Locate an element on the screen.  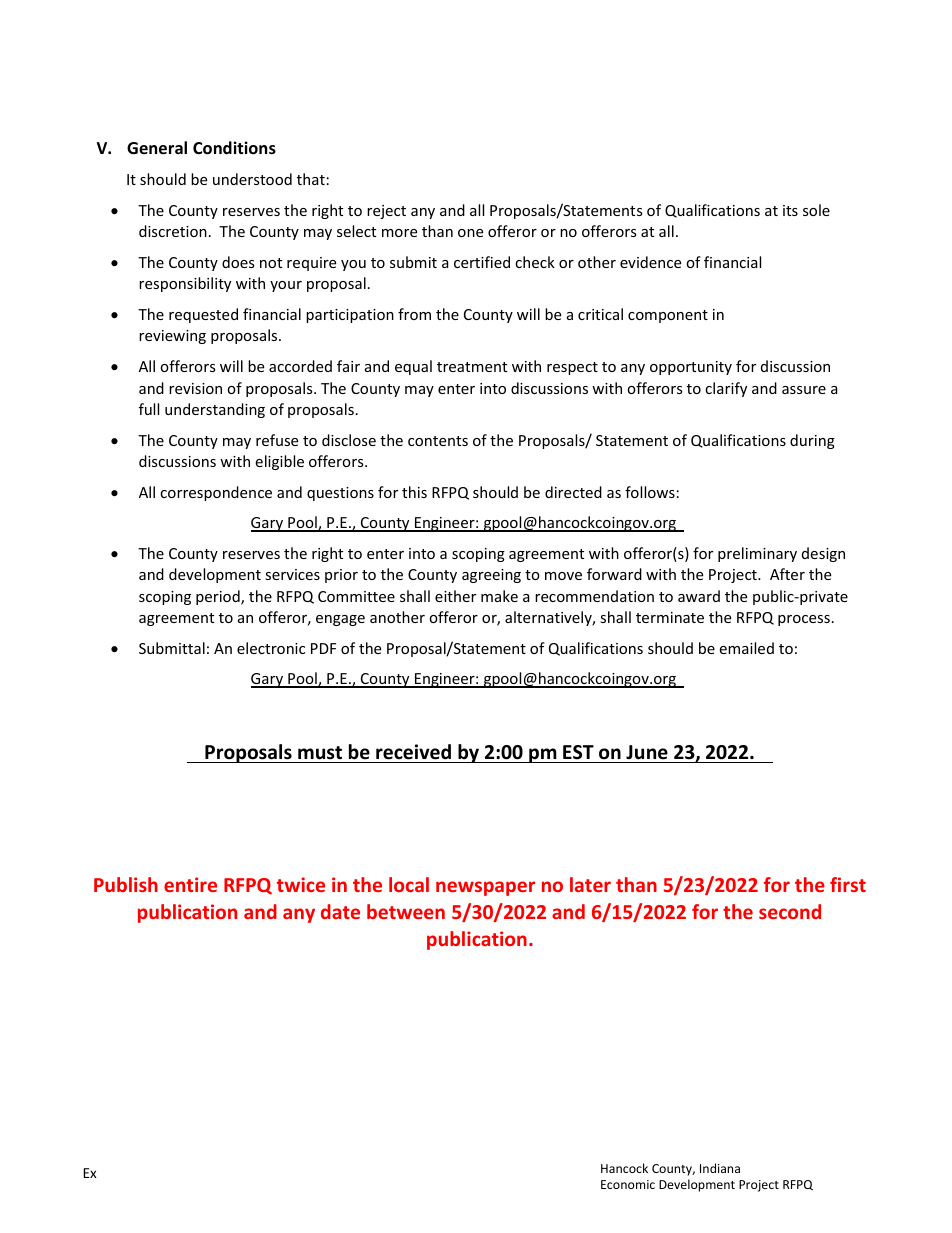
preliminary is located at coordinates (757, 554).
